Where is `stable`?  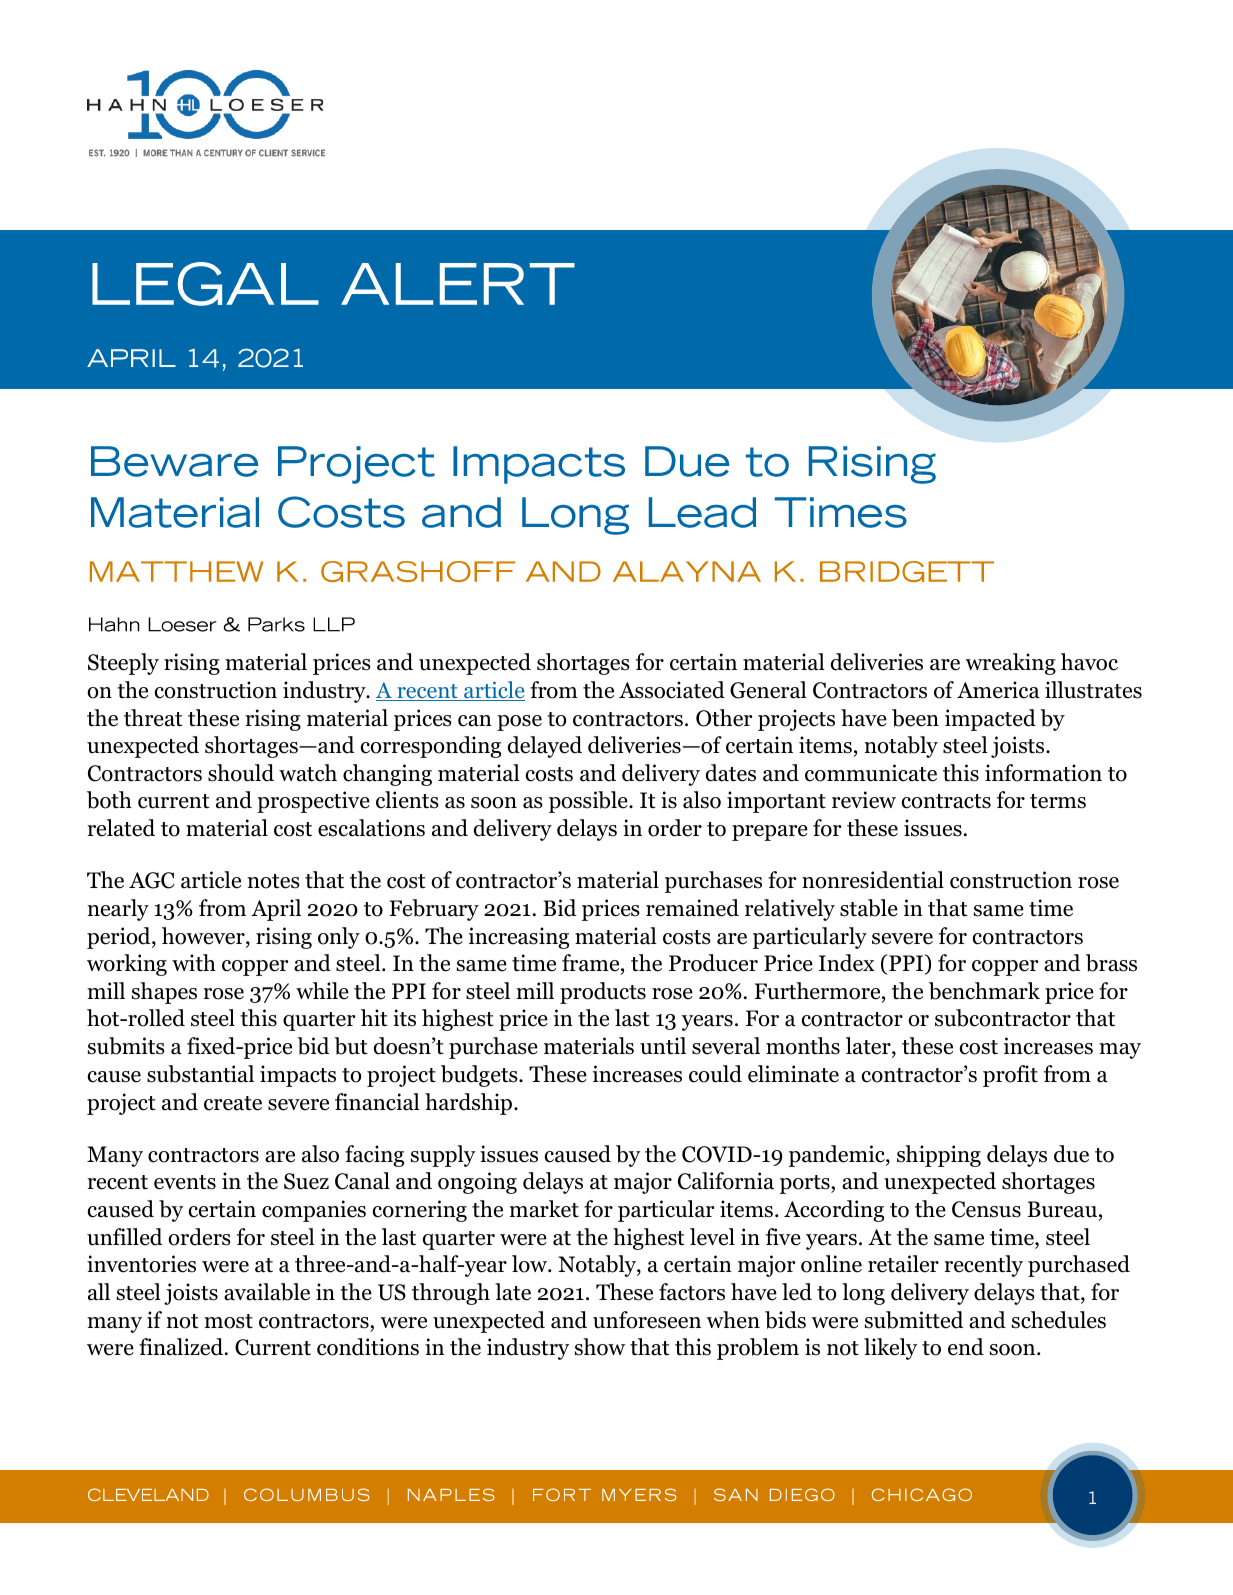 stable is located at coordinates (869, 908).
